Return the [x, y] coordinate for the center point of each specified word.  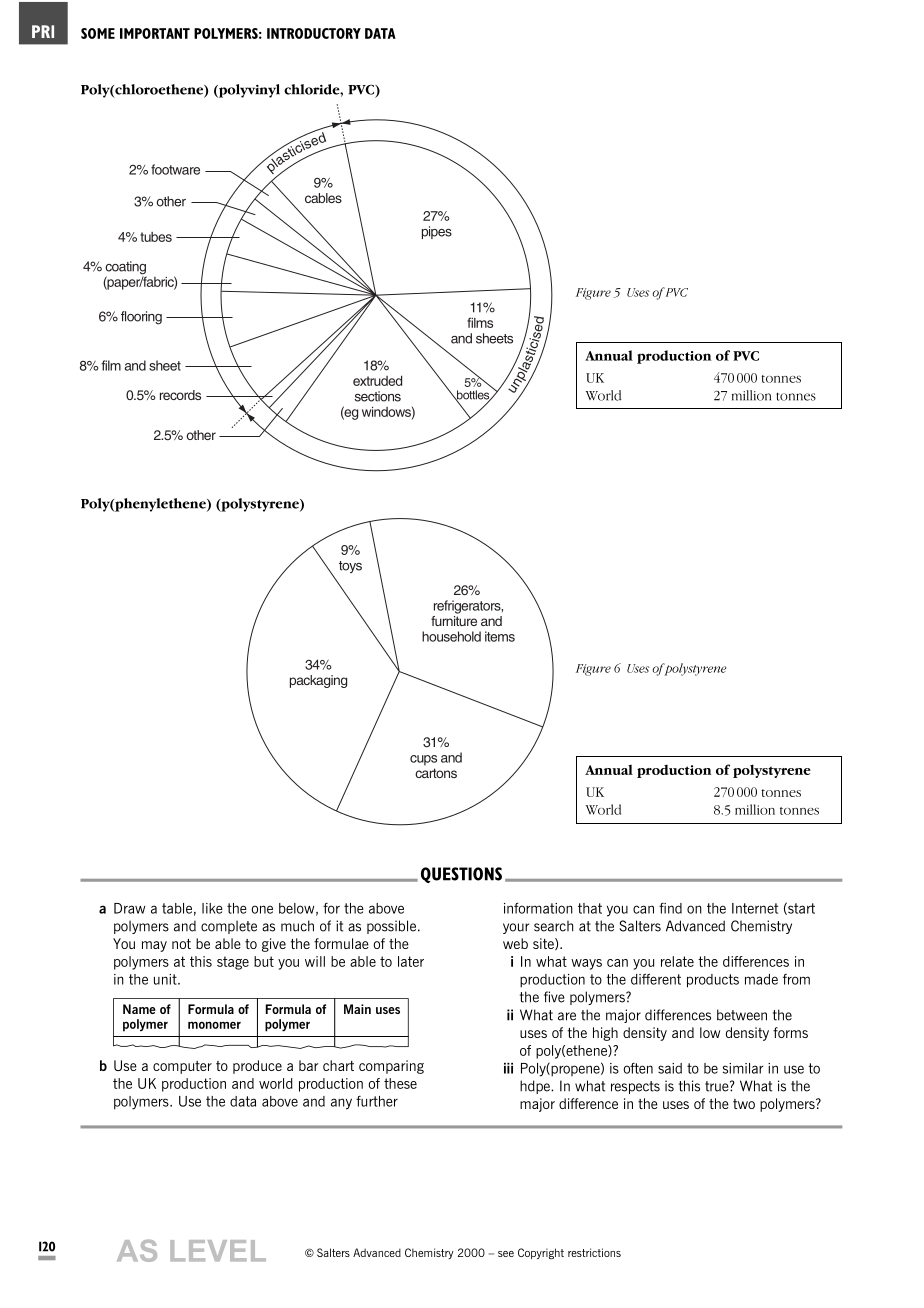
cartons [436, 773]
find [670, 908]
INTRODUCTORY [314, 33]
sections [378, 396]
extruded [377, 380]
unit [166, 979]
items [500, 636]
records [180, 395]
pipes [437, 232]
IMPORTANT [155, 33]
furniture [454, 619]
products [713, 981]
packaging [318, 681]
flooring [141, 318]
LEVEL [218, 1250]
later [411, 961]
